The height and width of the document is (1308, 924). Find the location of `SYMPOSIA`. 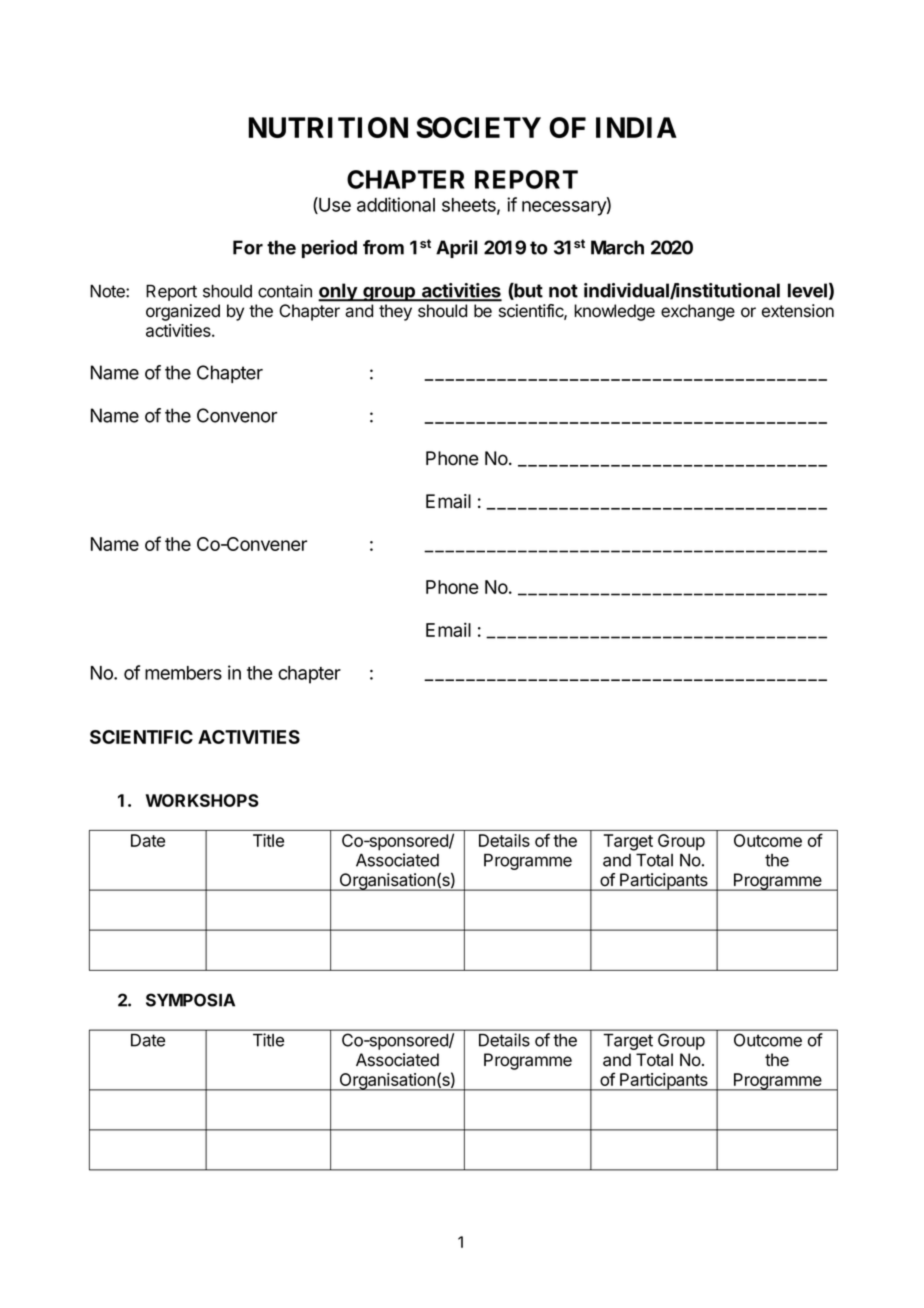

SYMPOSIA is located at coordinates (190, 1000).
